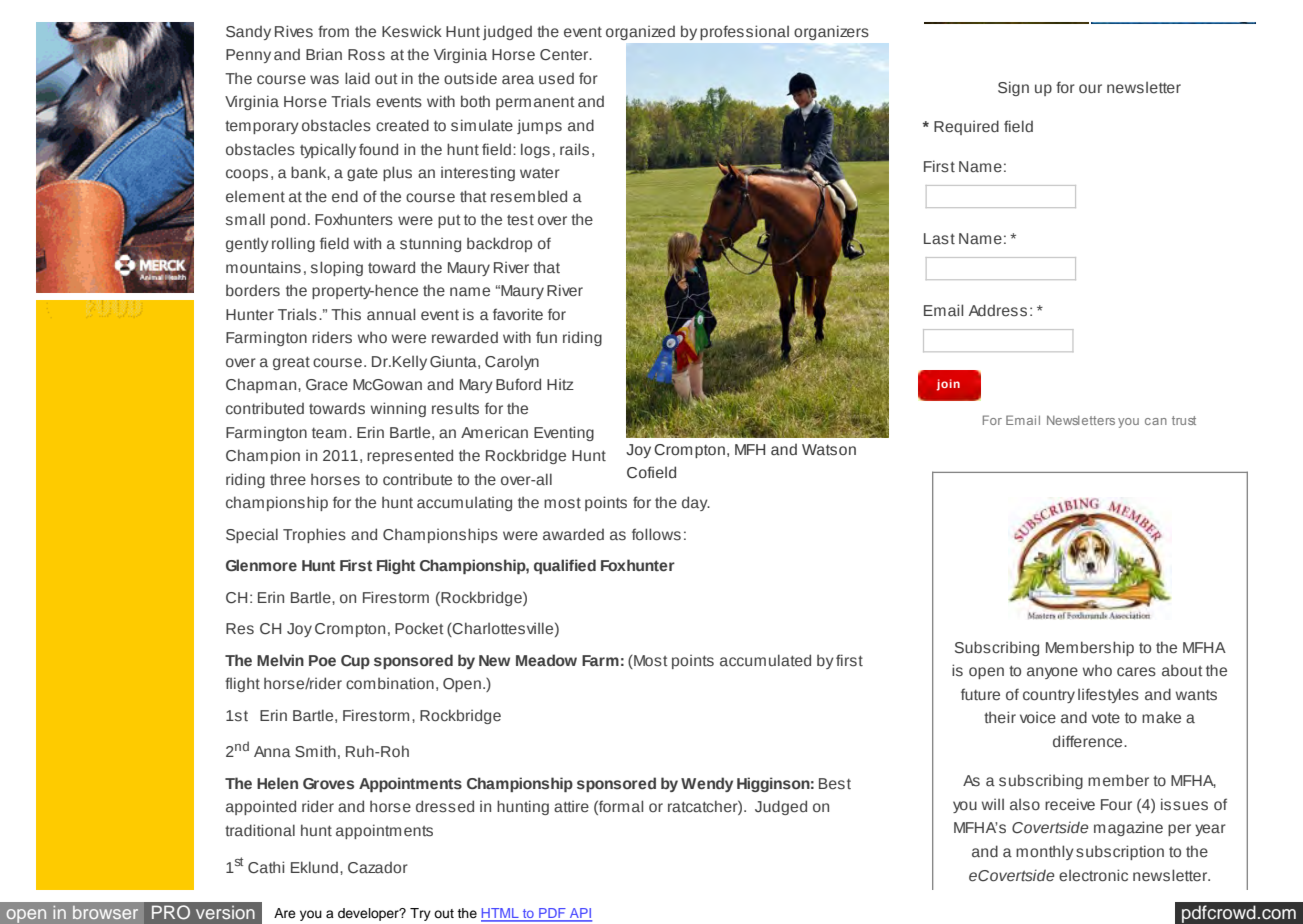 This page has height=924, width=1303. I want to click on Sign, so click(1013, 88).
